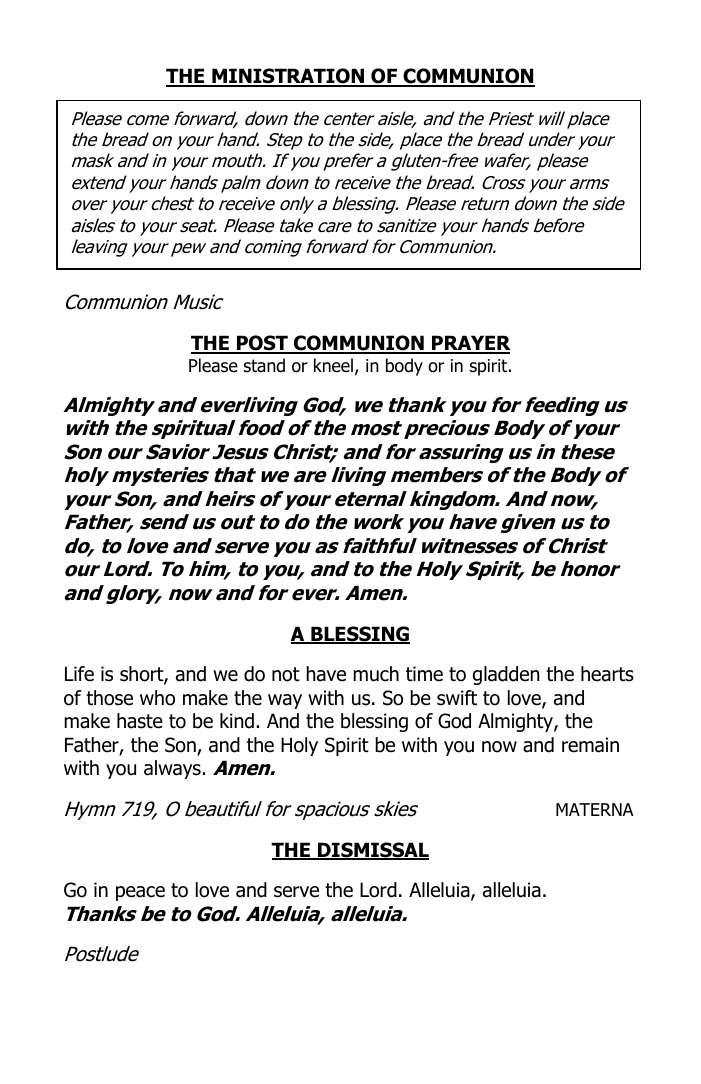  What do you see at coordinates (590, 745) in the document?
I see `remain` at bounding box center [590, 745].
